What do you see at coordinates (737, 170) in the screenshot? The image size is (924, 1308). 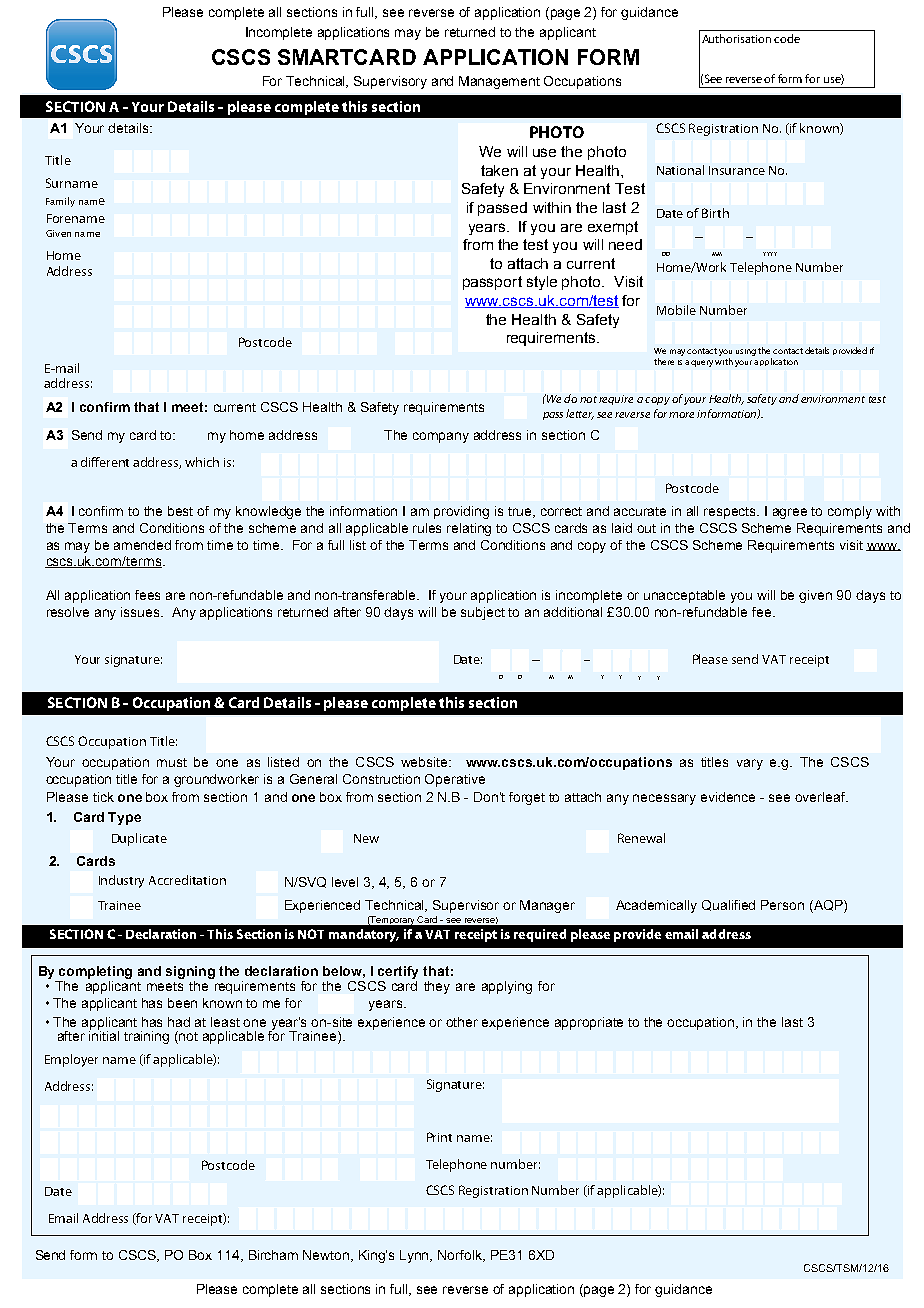 I see `Insurance` at bounding box center [737, 170].
